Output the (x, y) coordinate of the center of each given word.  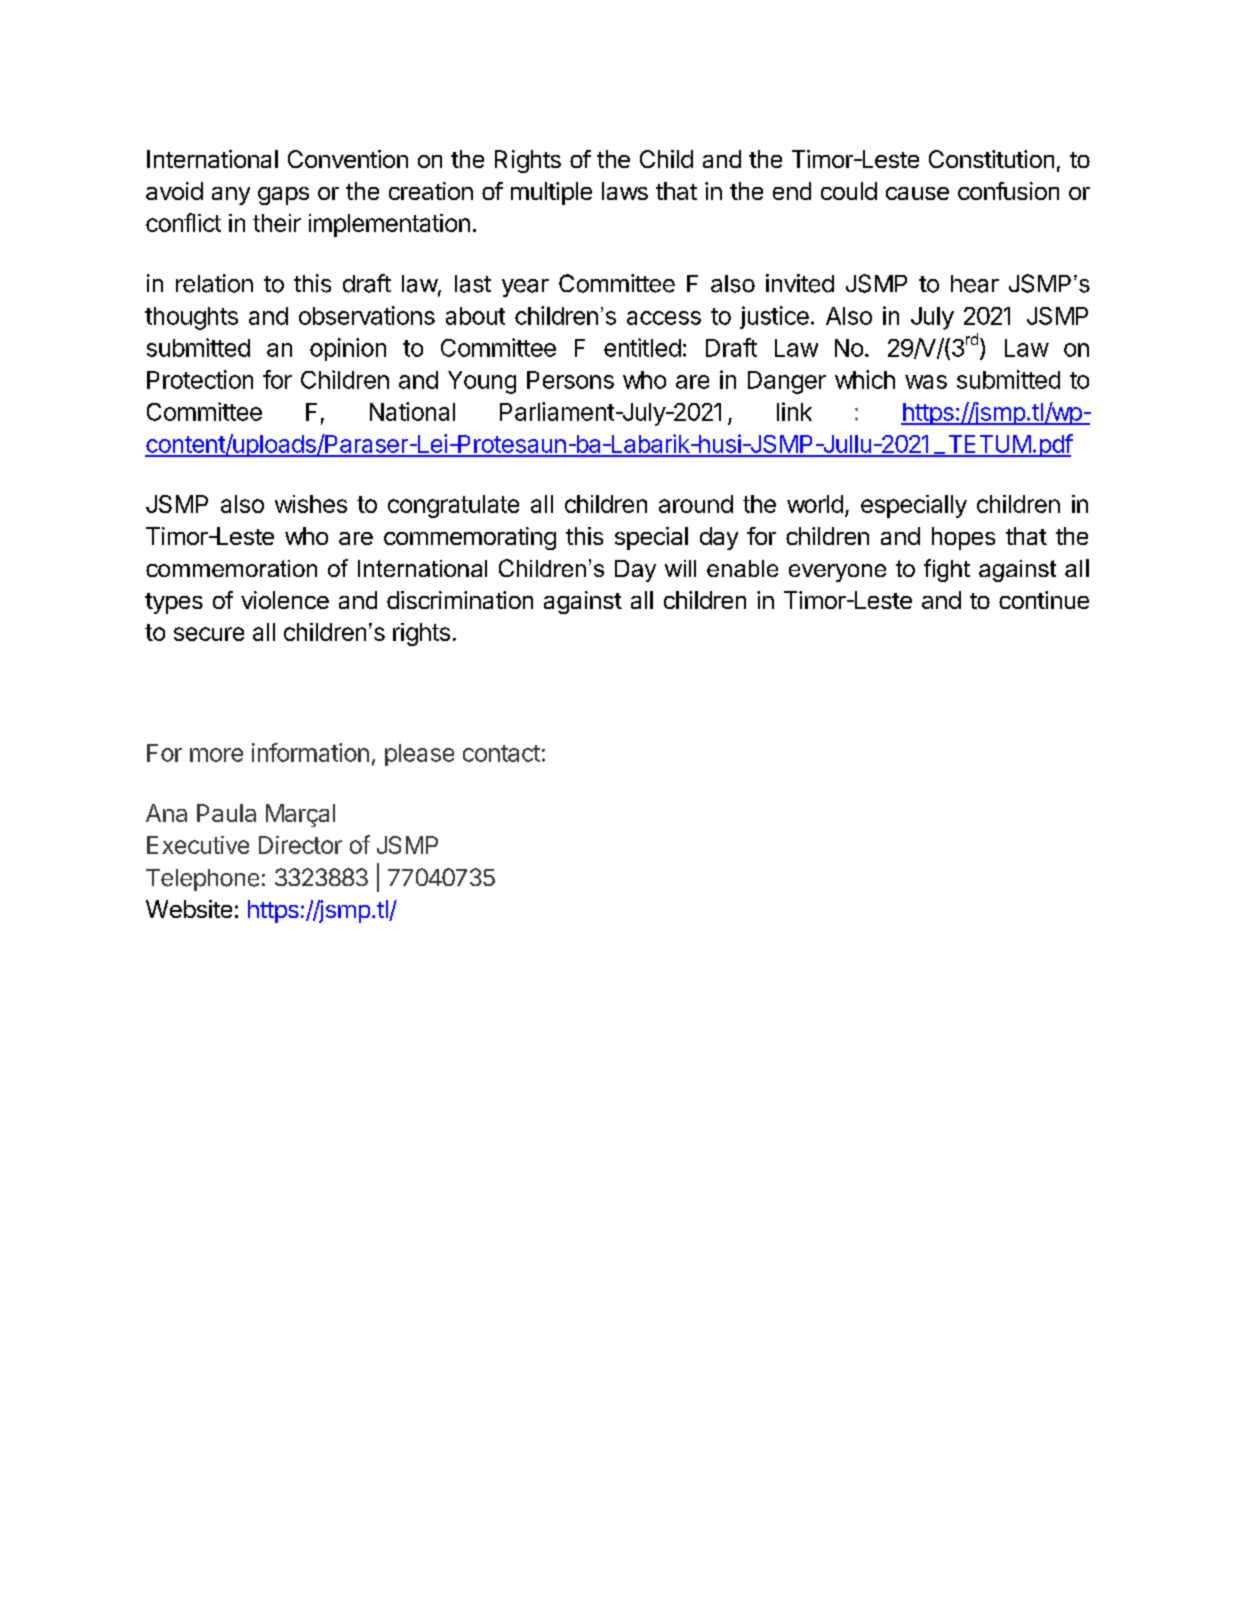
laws (625, 191)
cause (917, 193)
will (680, 568)
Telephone (202, 880)
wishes (311, 504)
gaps (283, 196)
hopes (963, 538)
